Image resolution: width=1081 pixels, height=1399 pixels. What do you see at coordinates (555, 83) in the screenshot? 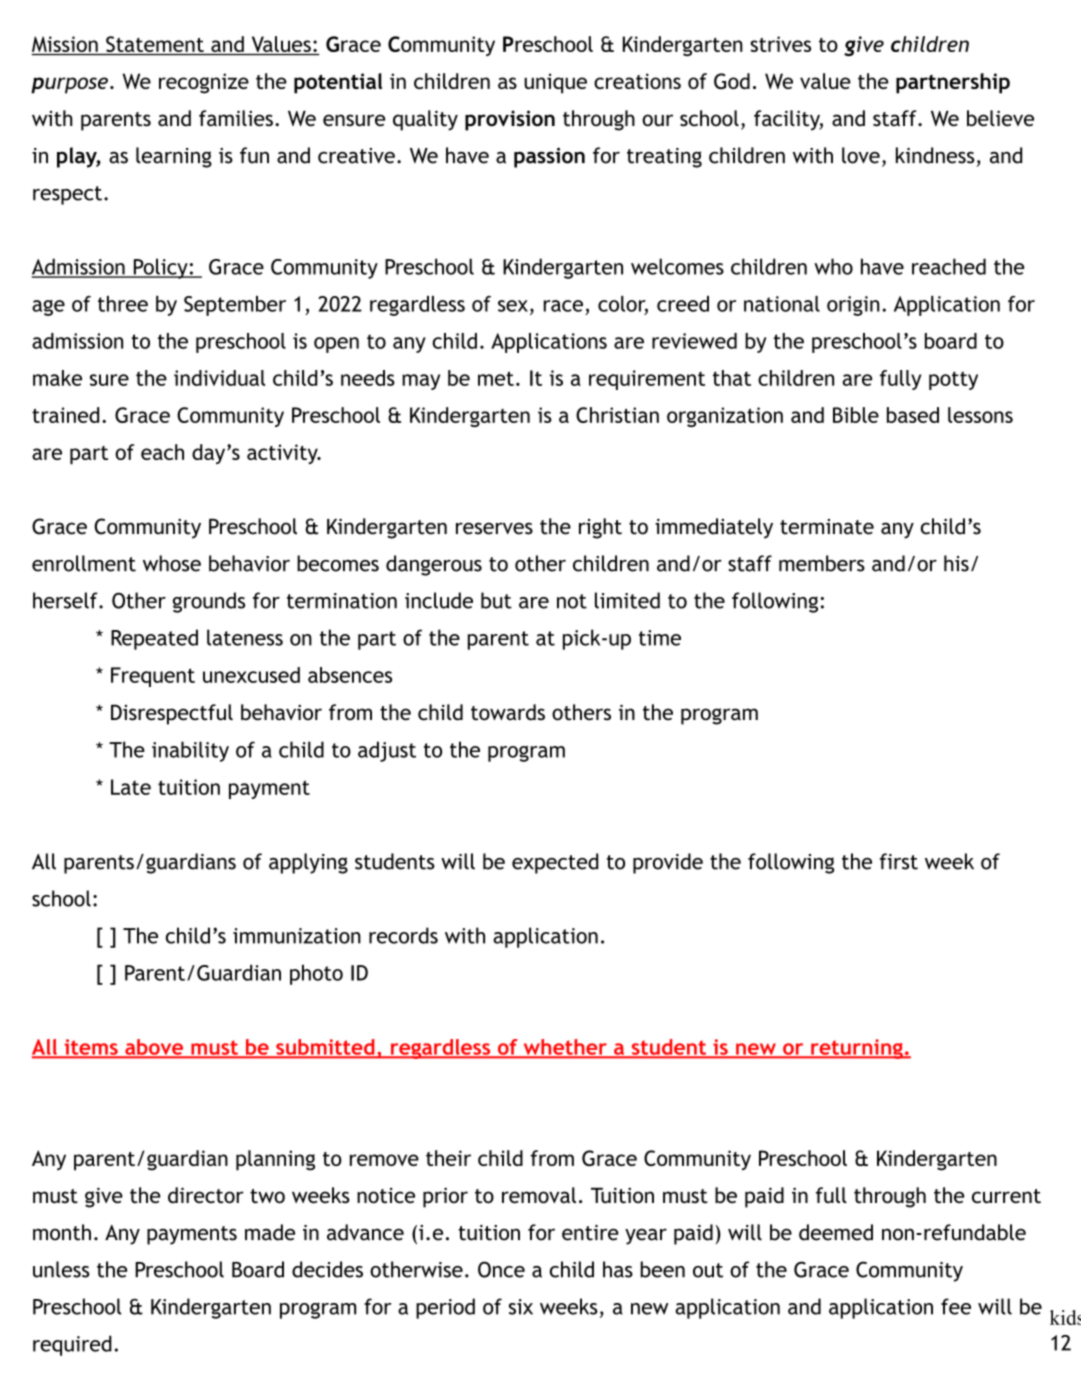
I see `unique` at bounding box center [555, 83].
